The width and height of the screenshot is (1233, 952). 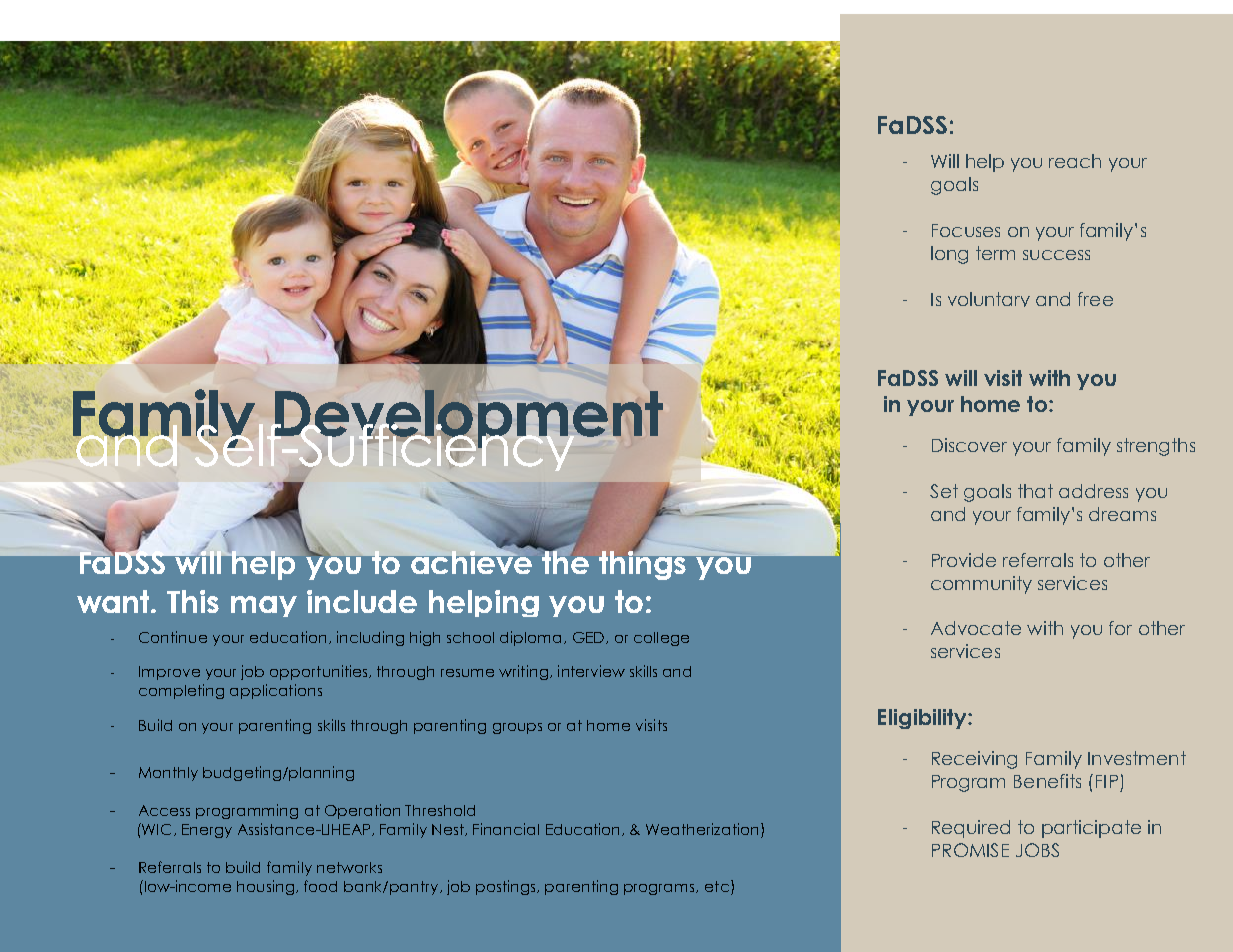 I want to click on long, so click(x=949, y=255).
